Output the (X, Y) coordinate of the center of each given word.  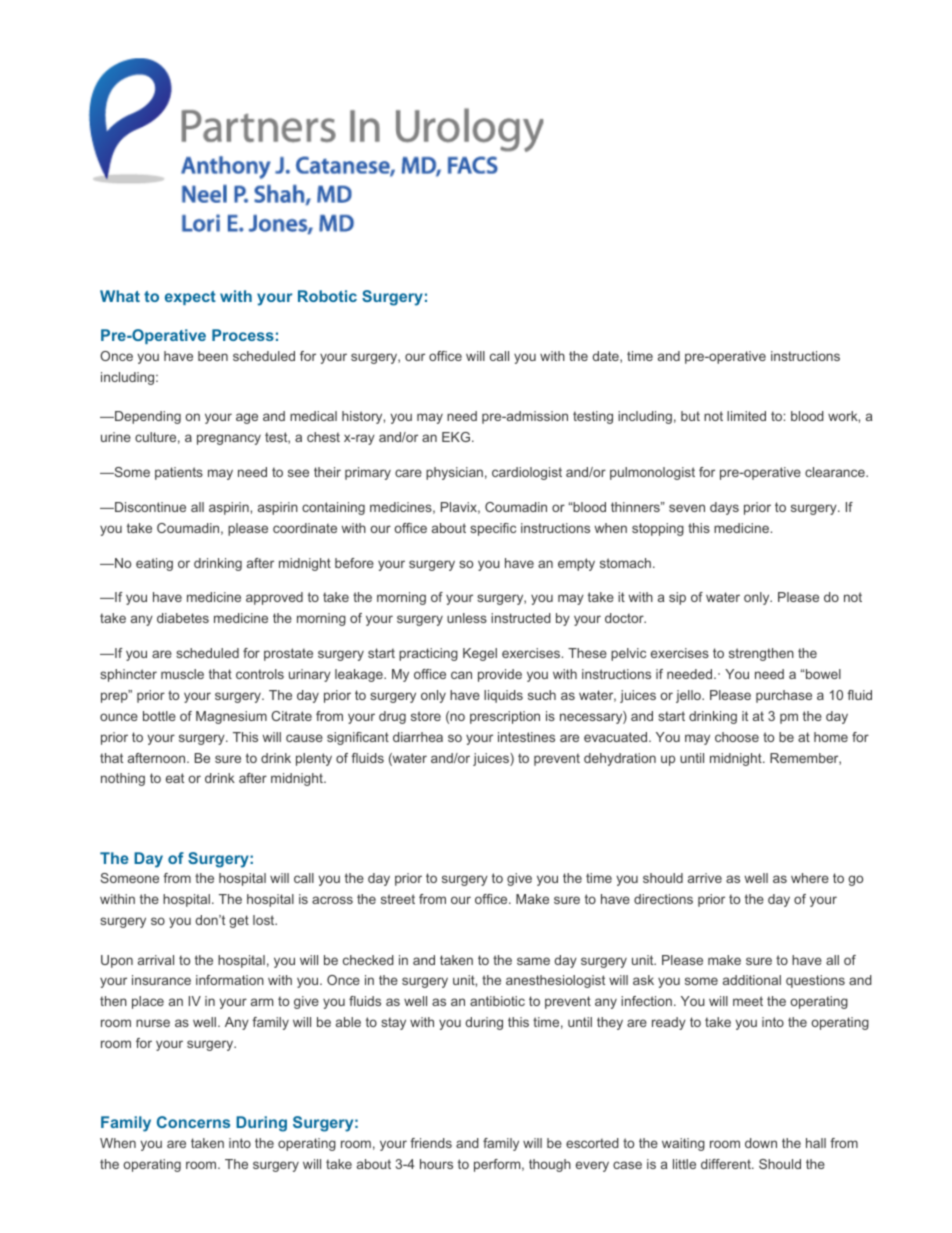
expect (190, 298)
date (606, 357)
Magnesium (231, 717)
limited (746, 416)
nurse (153, 1023)
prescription (505, 717)
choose (737, 737)
